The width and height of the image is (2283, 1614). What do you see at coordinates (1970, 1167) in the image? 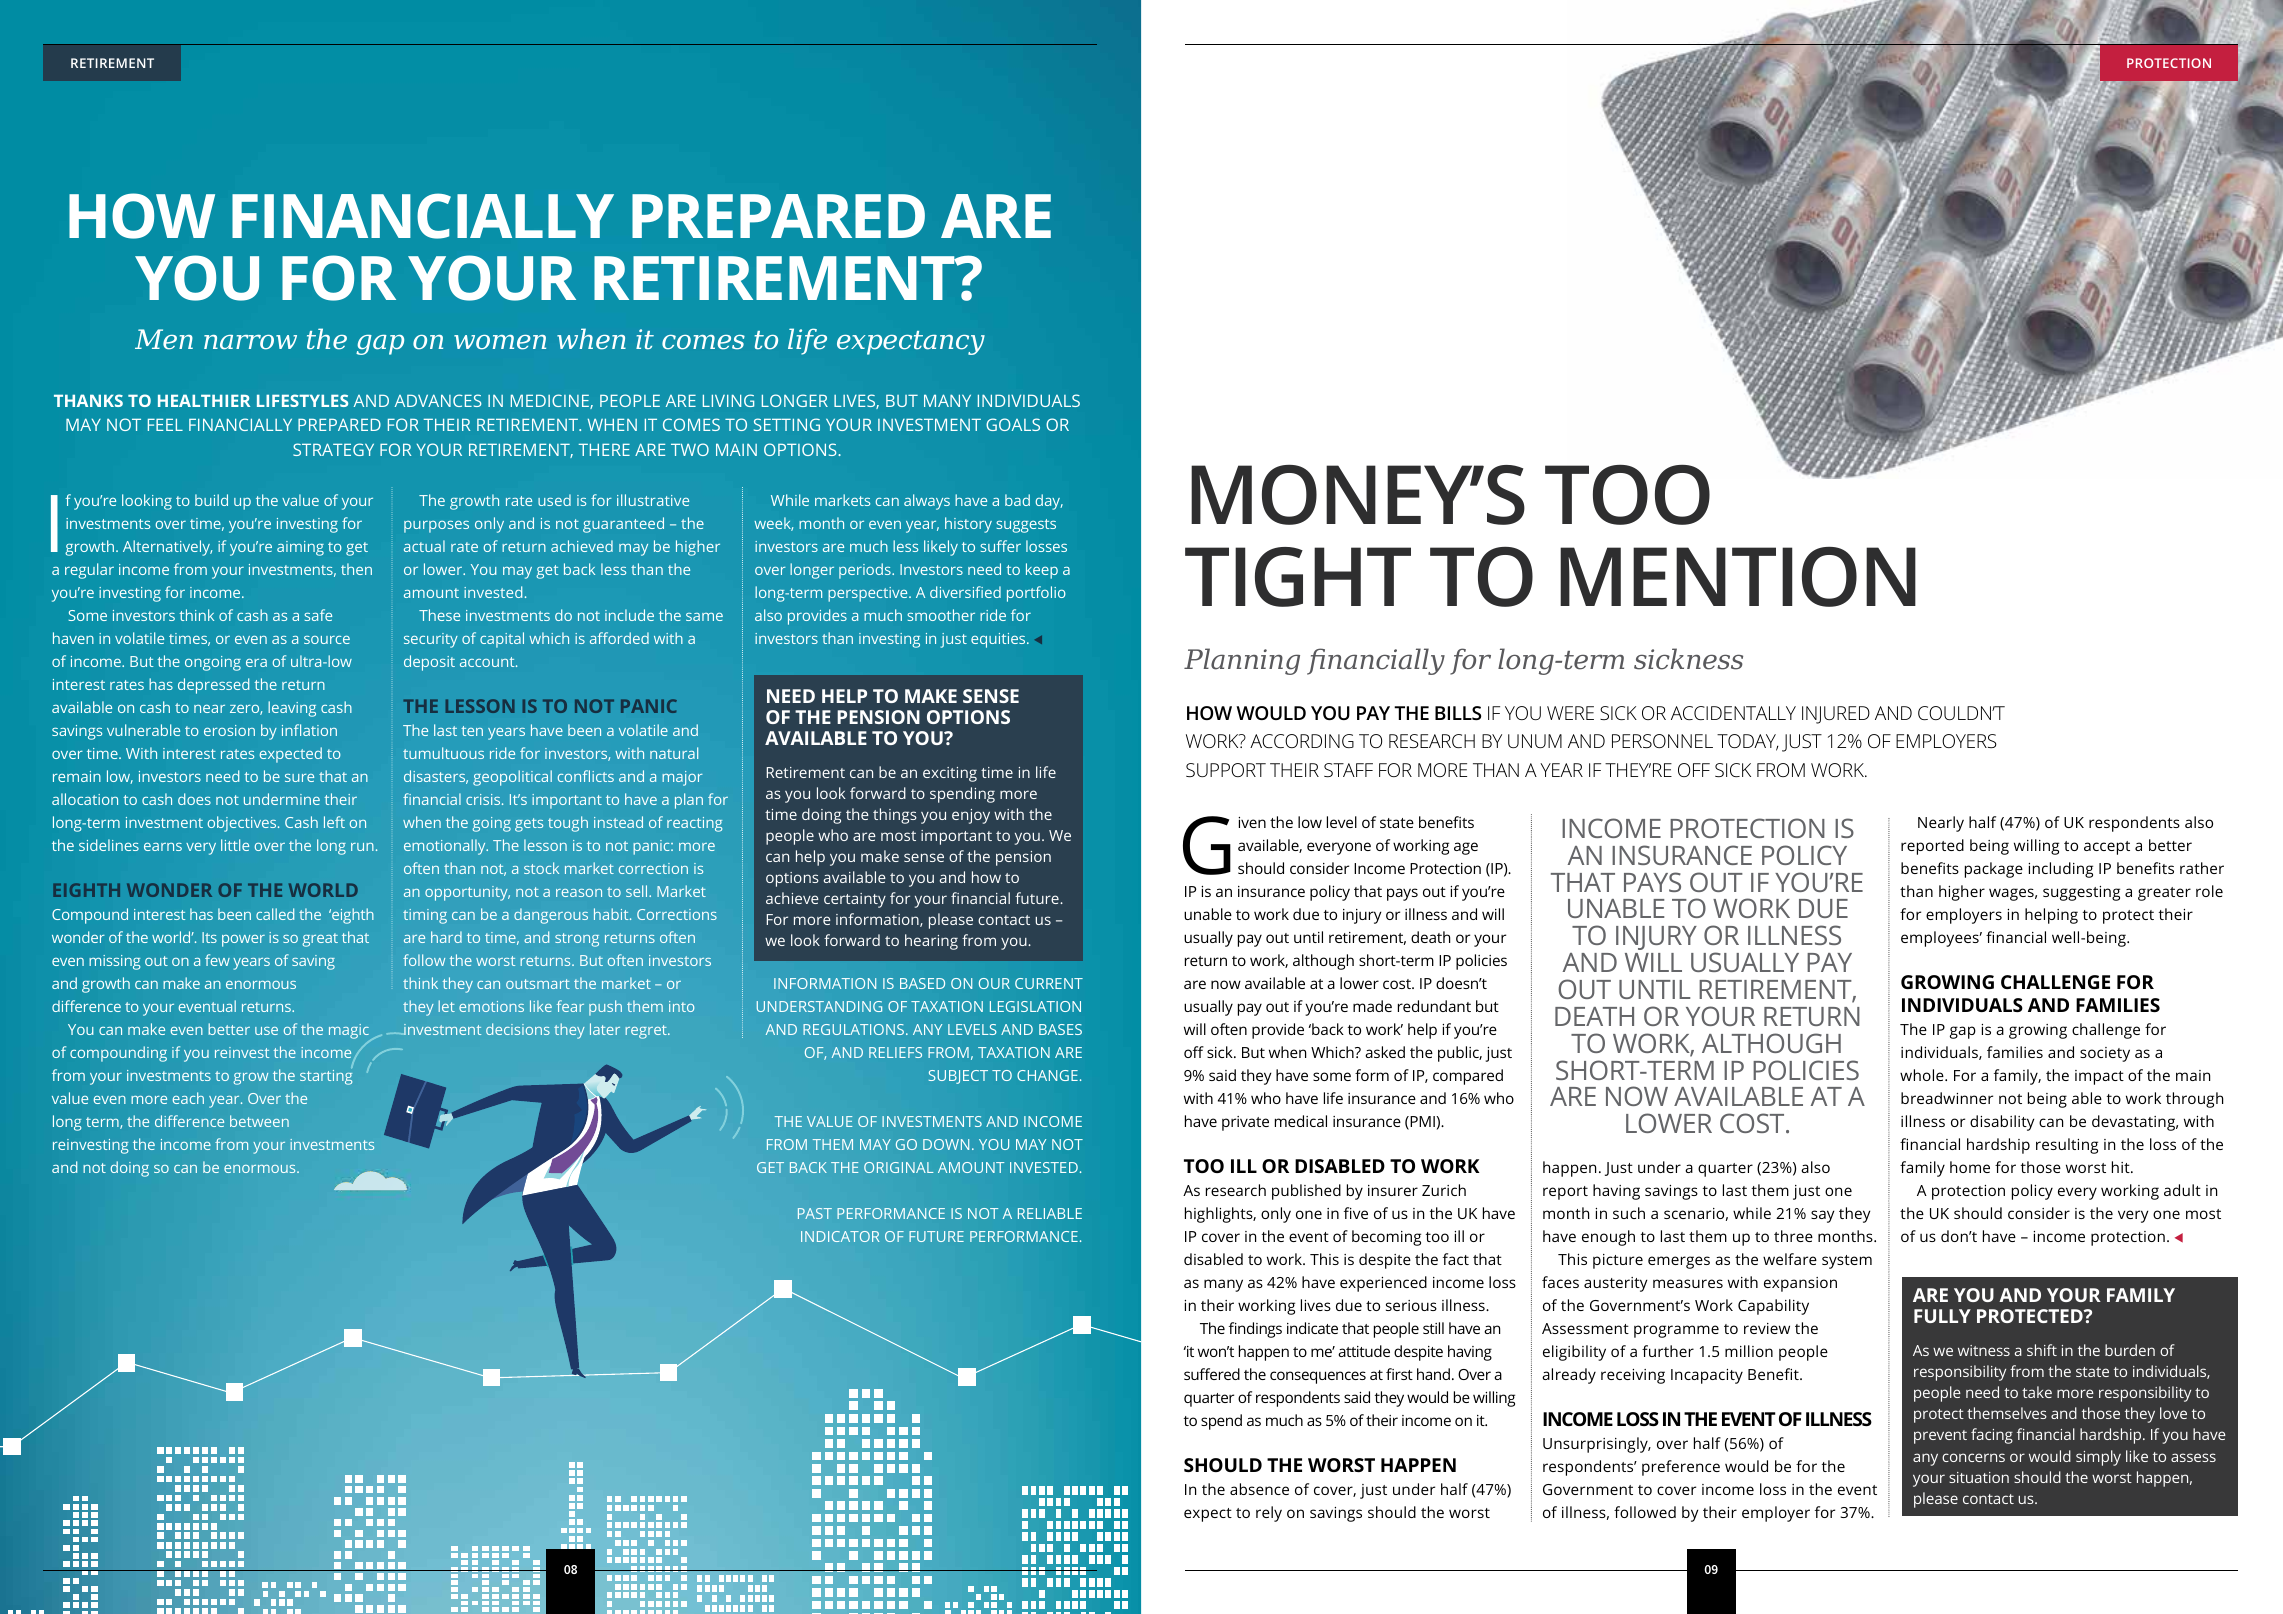
I see `home` at bounding box center [1970, 1167].
